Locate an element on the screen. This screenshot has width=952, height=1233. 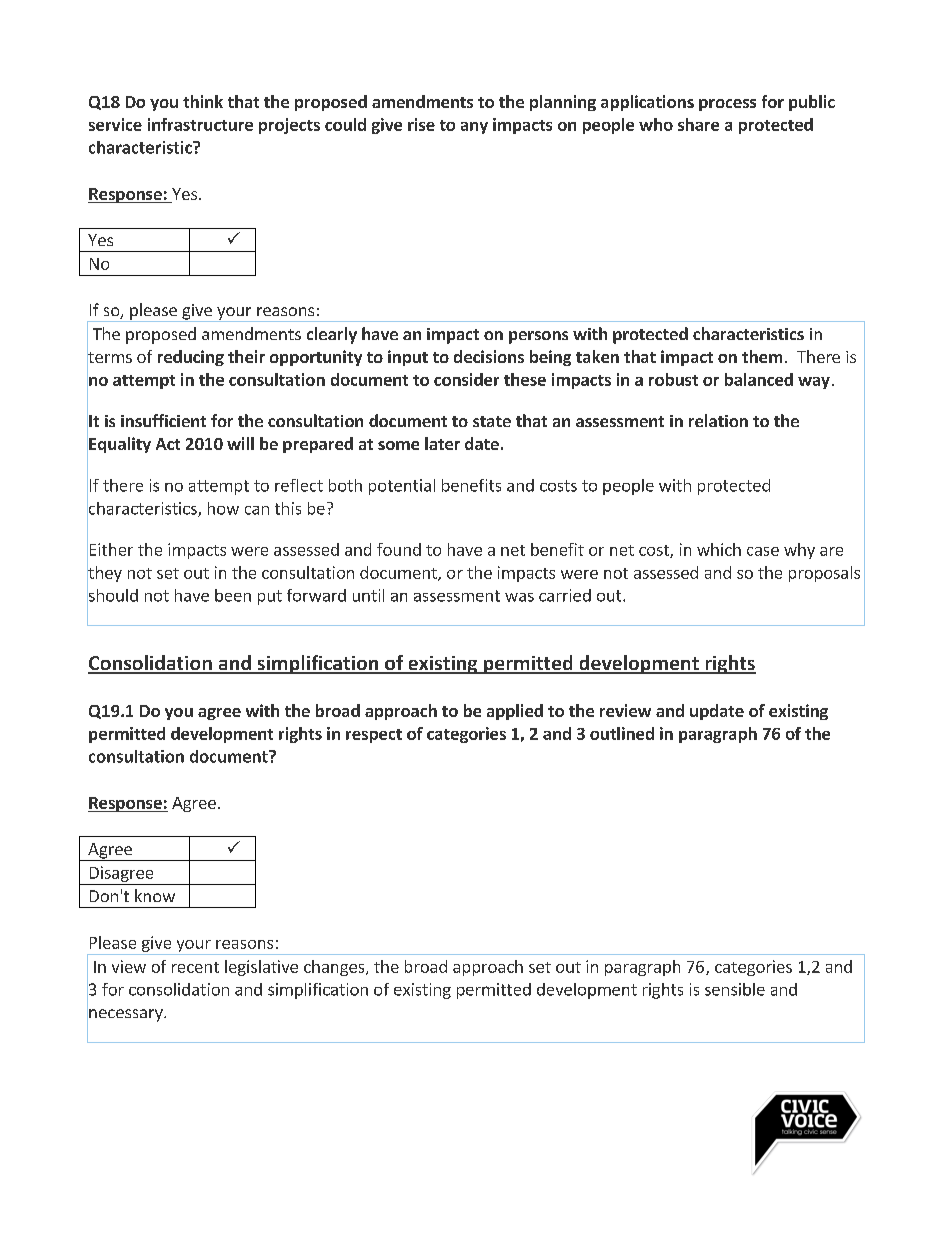
recent is located at coordinates (195, 967).
